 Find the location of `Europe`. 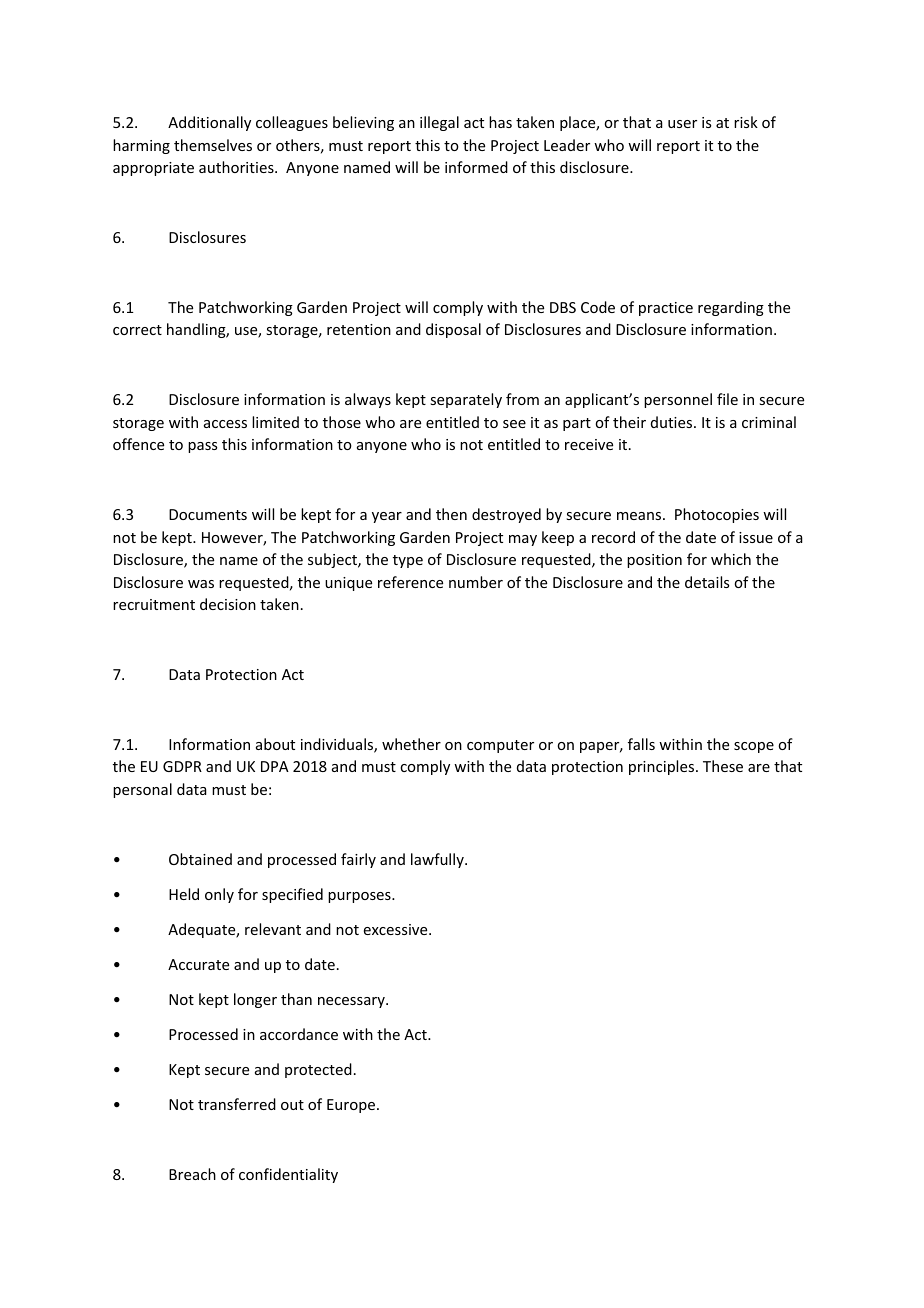

Europe is located at coordinates (351, 1106).
